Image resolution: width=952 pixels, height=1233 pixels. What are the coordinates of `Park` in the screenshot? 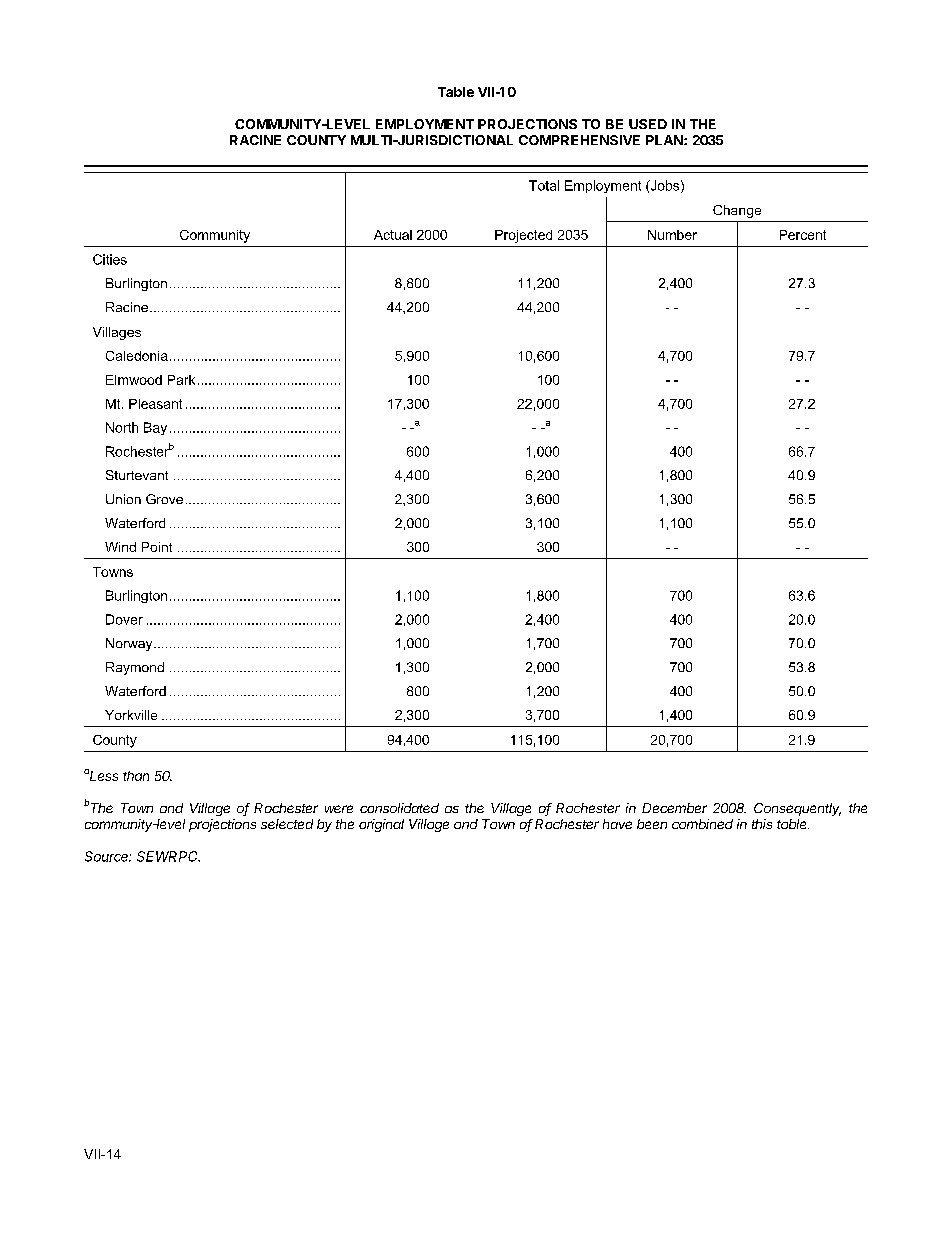 It's located at (181, 380).
